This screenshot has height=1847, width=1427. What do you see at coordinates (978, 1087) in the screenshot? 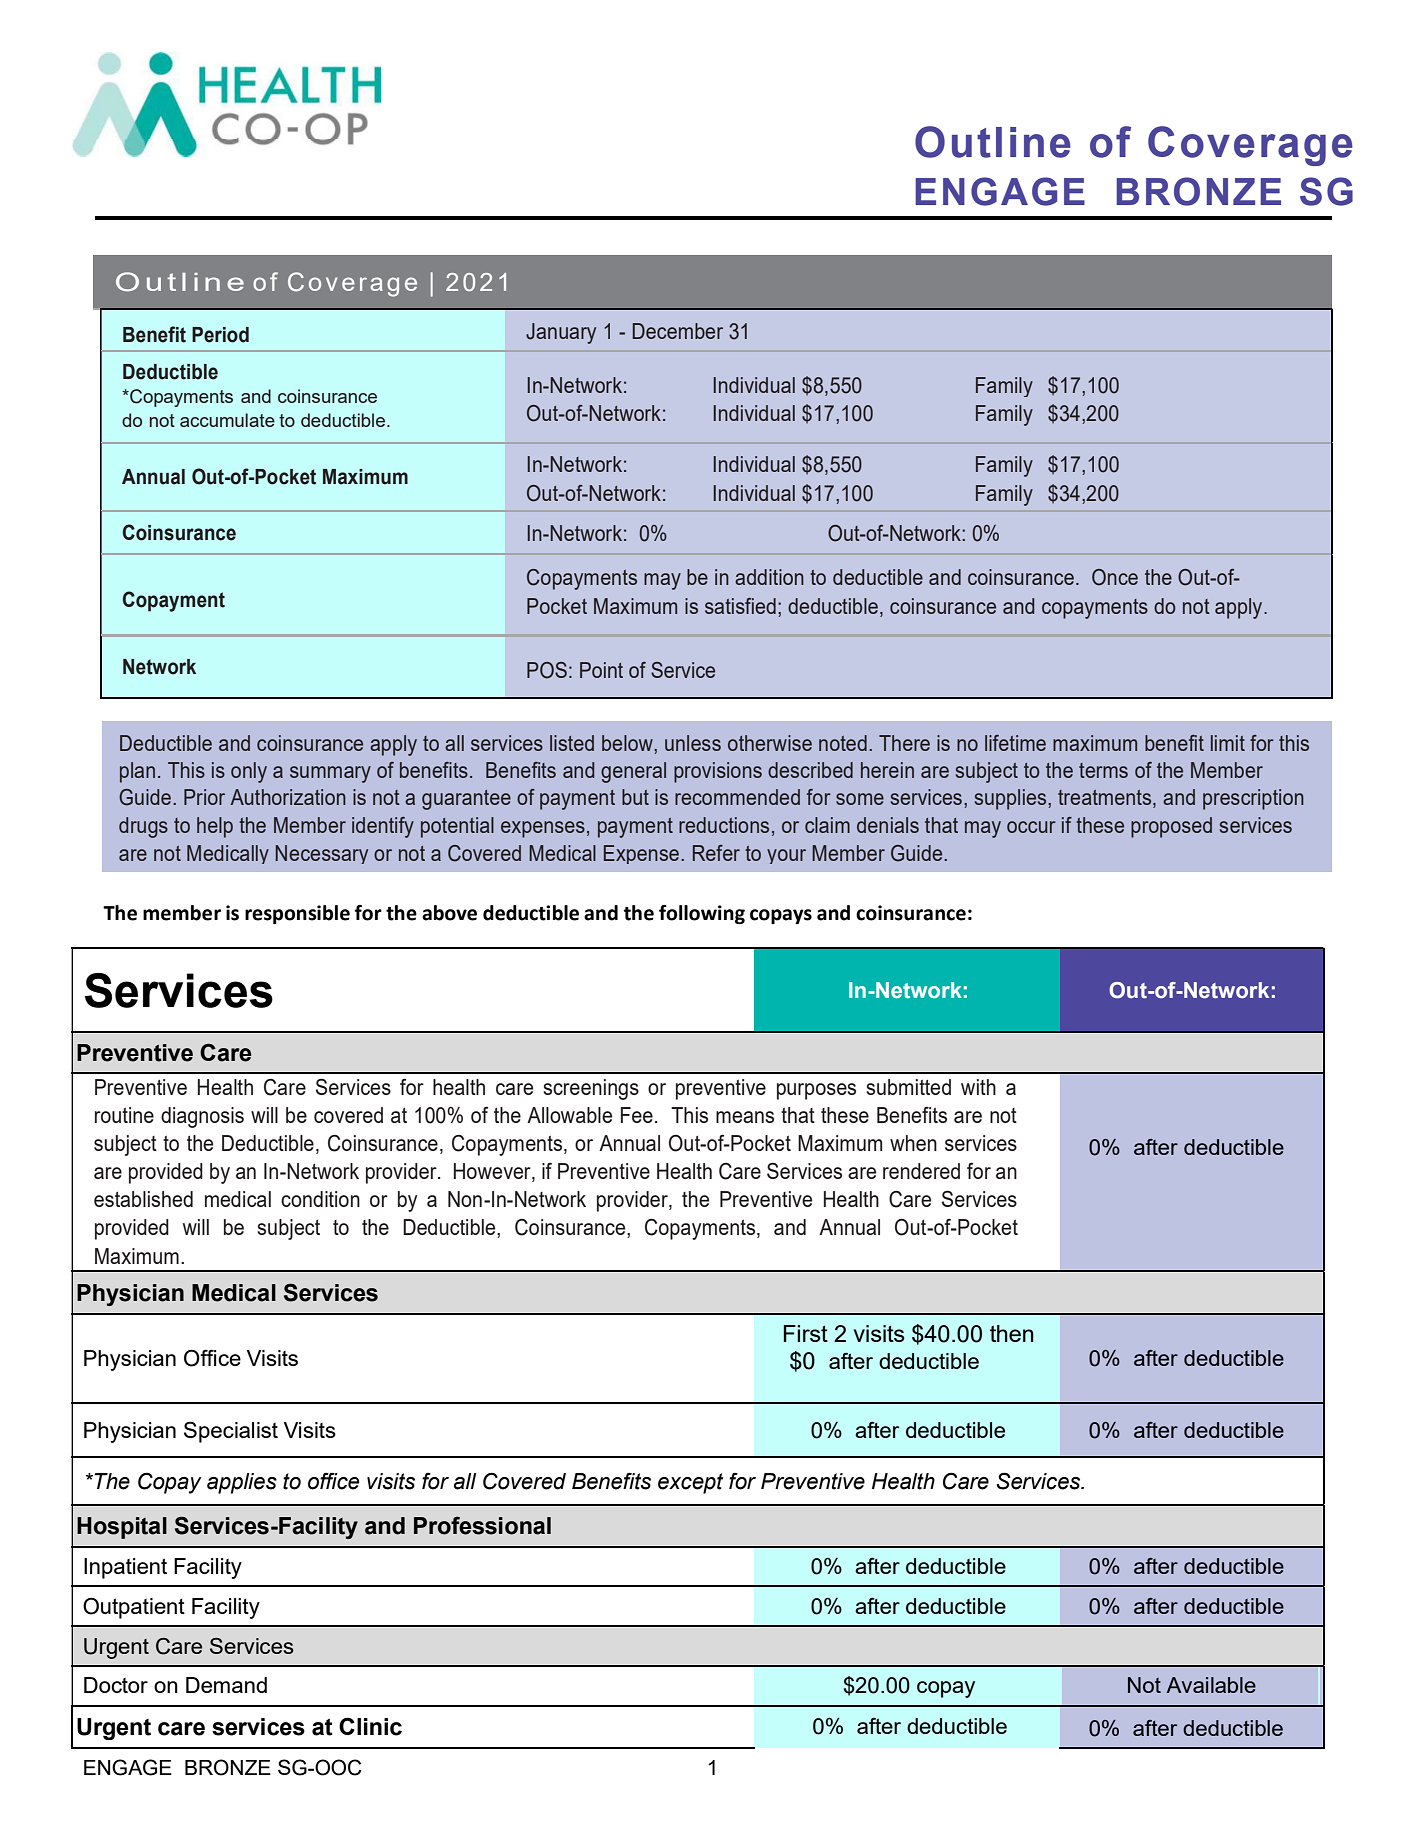
I see `with` at bounding box center [978, 1087].
